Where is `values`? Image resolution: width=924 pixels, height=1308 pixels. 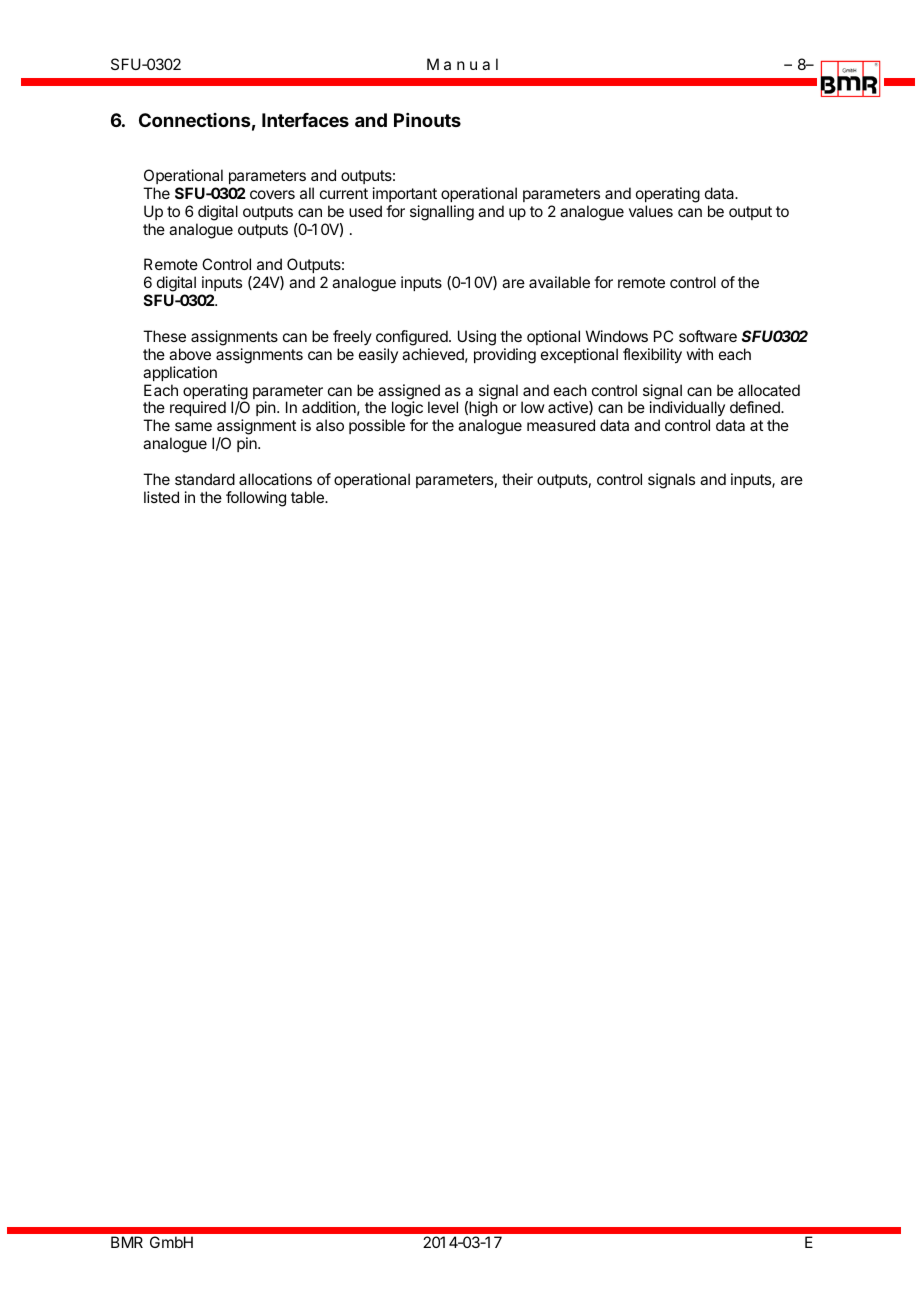 values is located at coordinates (651, 211).
